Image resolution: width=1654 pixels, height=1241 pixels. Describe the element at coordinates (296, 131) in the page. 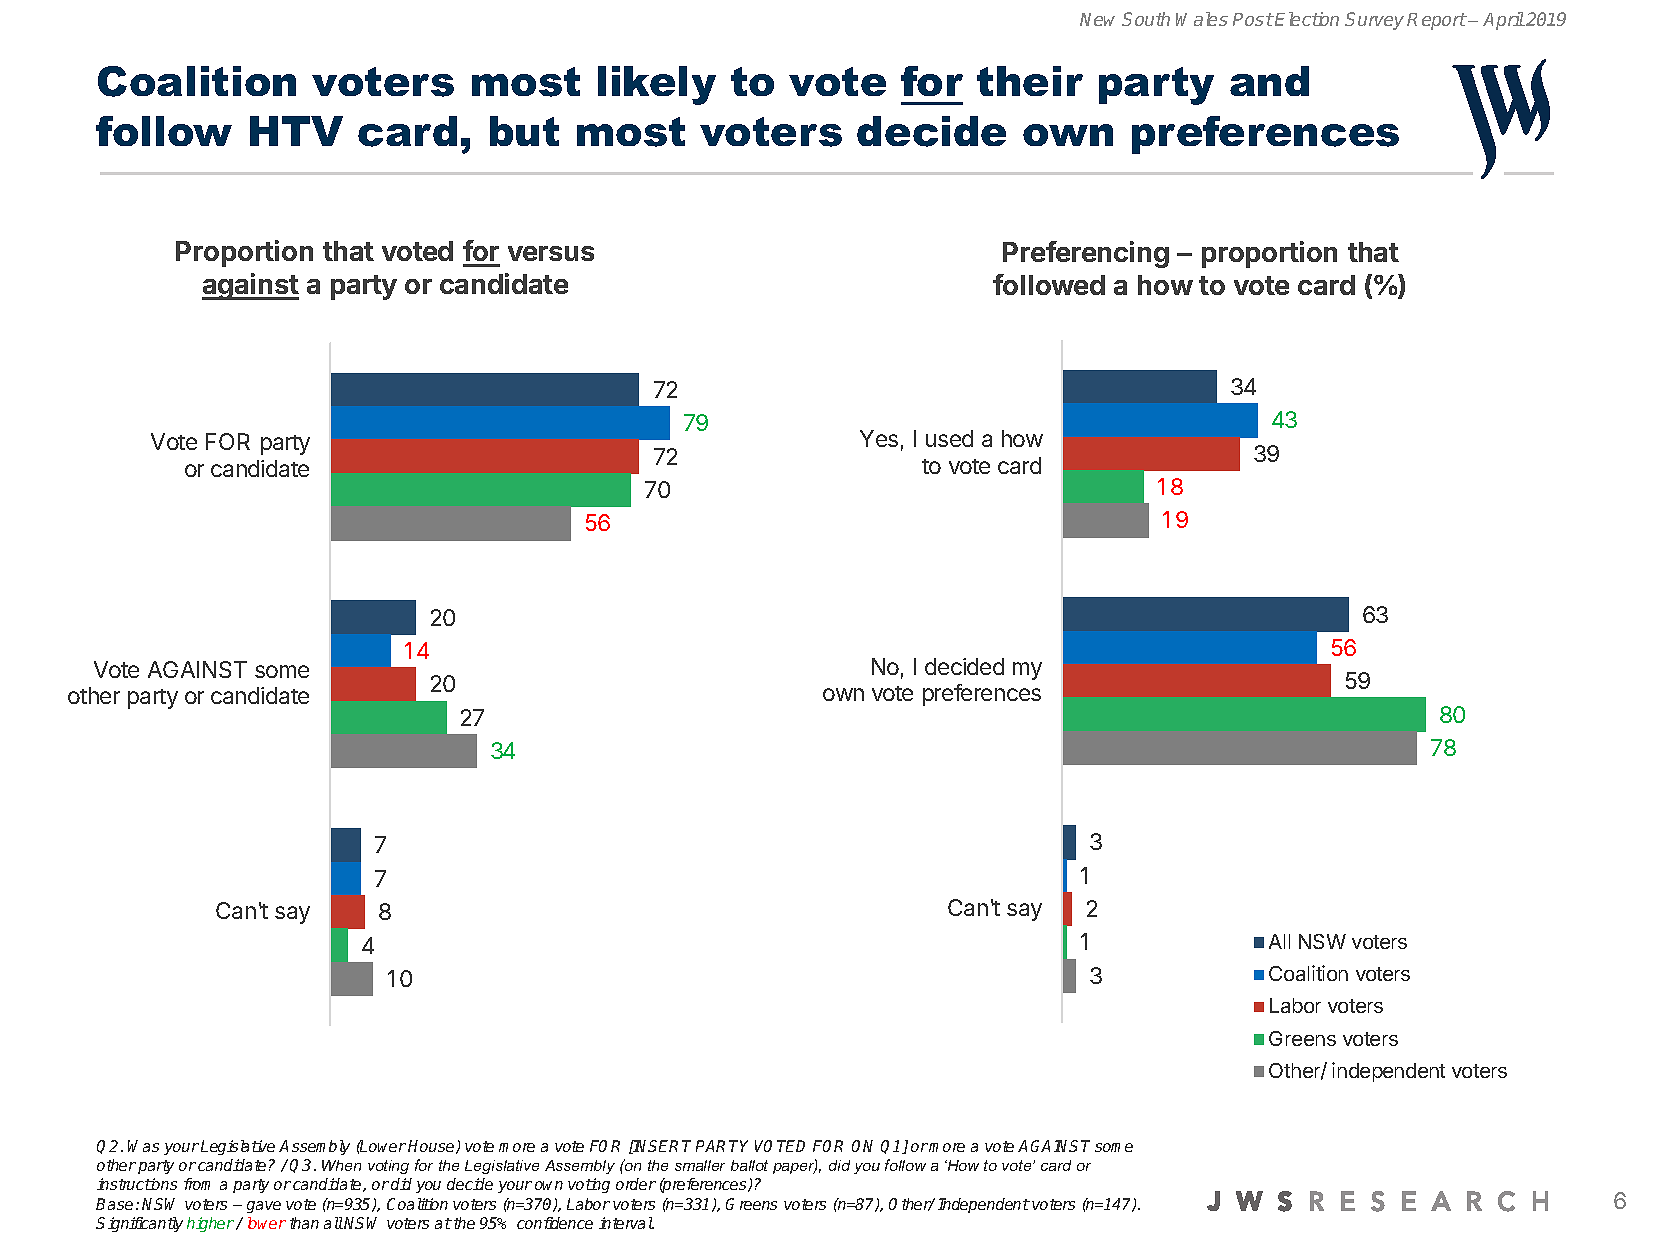

I see `HTV` at that location.
